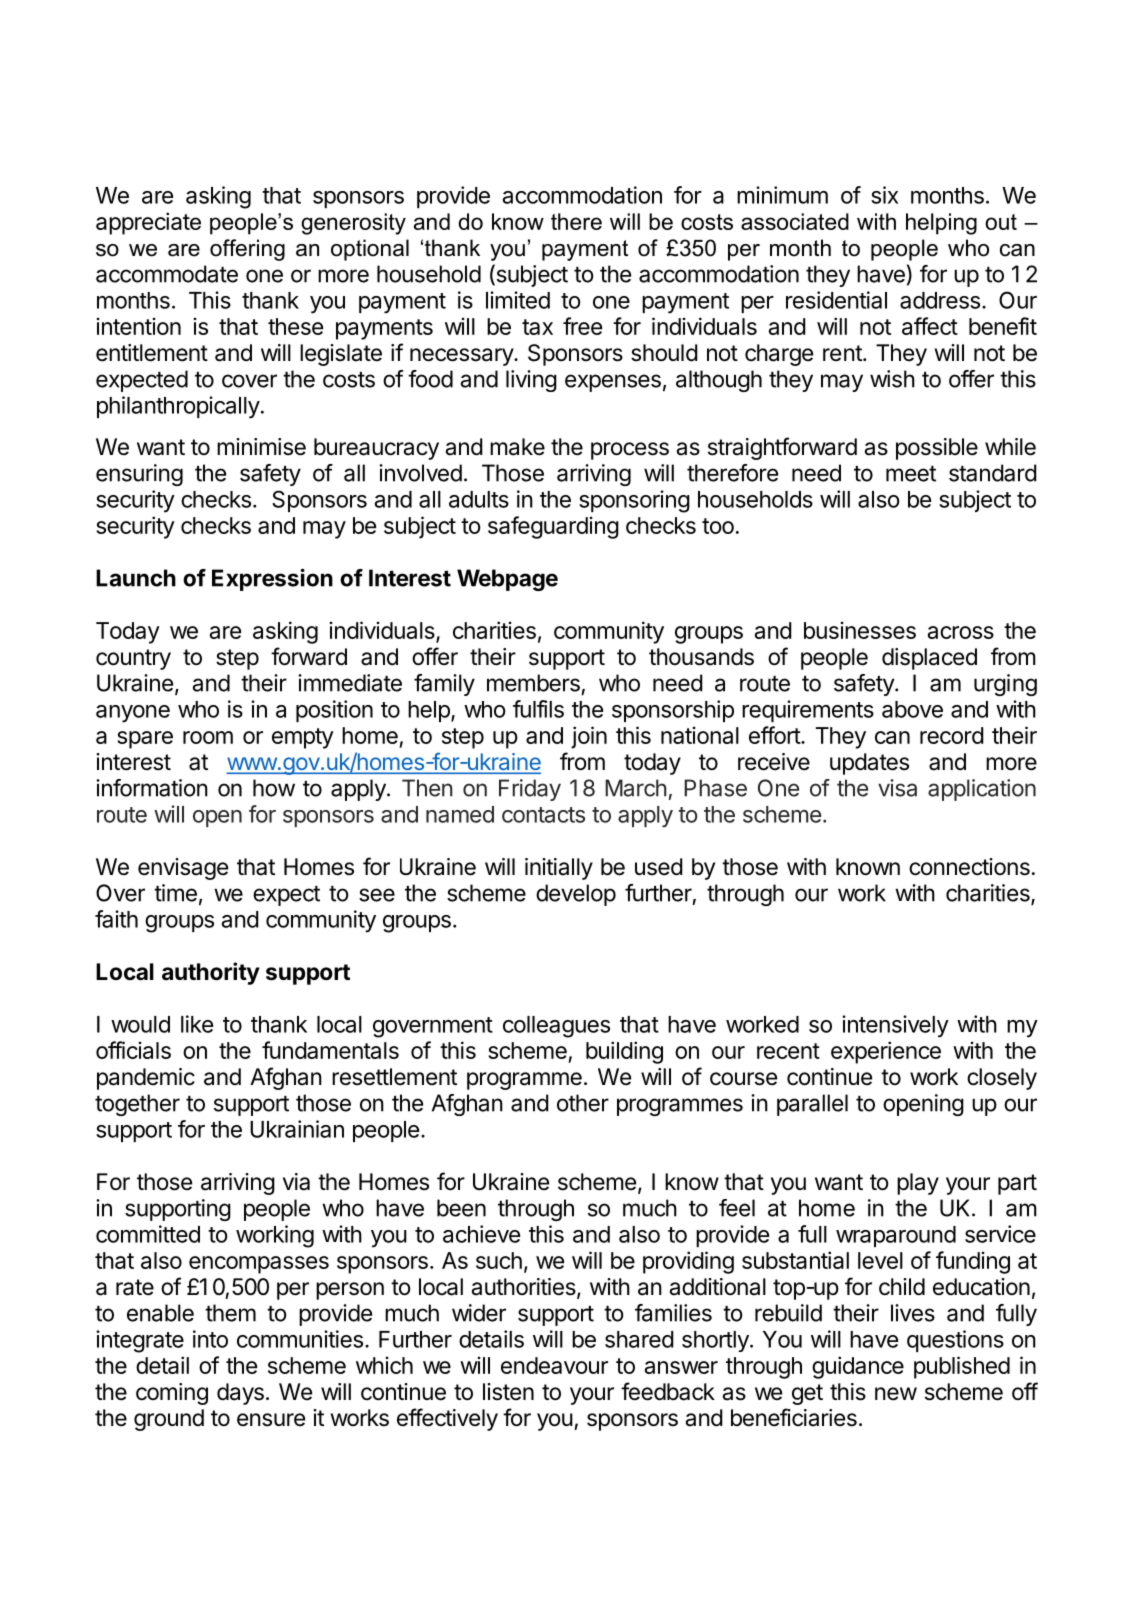  What do you see at coordinates (240, 1394) in the screenshot?
I see `days` at bounding box center [240, 1394].
